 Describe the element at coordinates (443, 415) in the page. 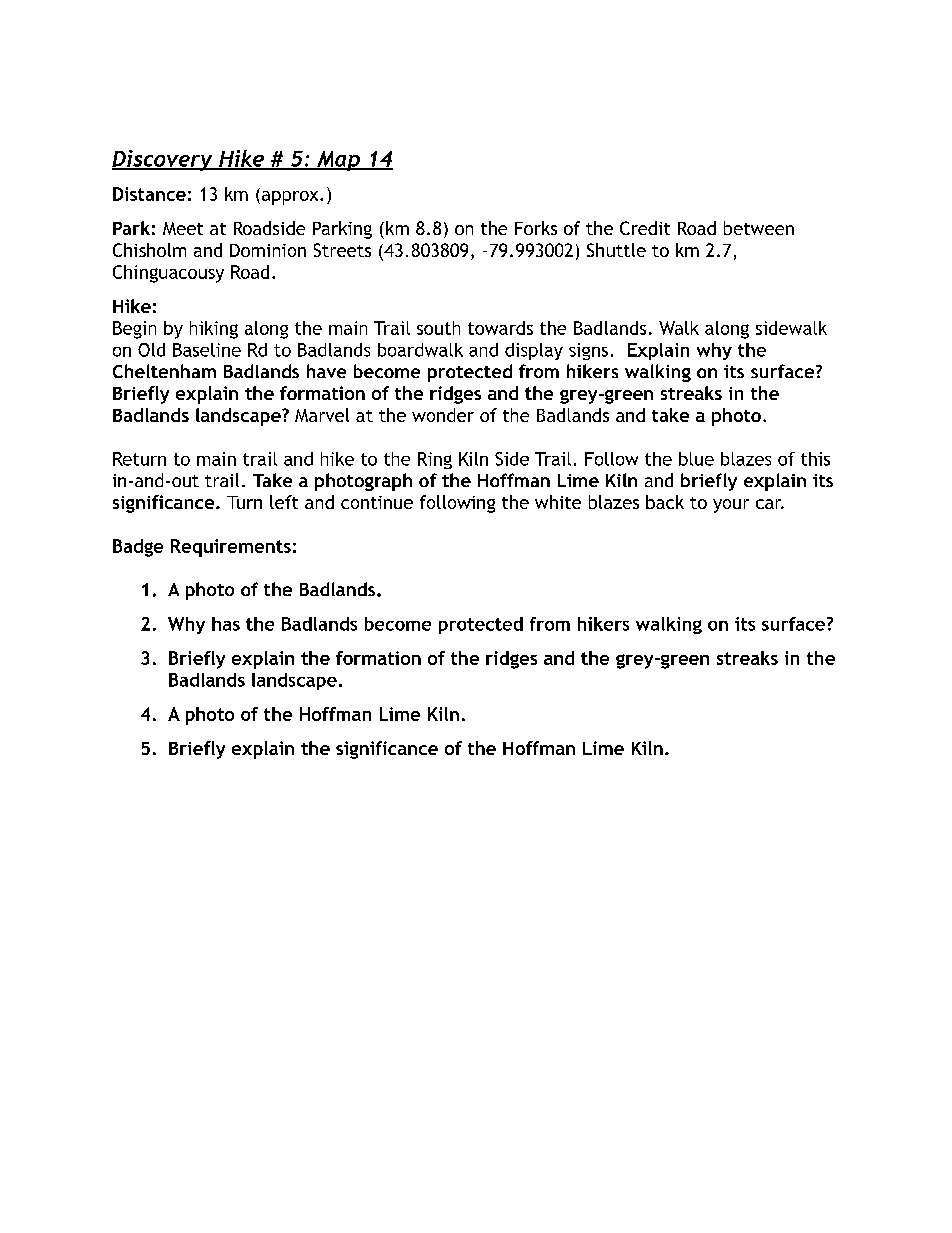

I see `wonder` at that location.
